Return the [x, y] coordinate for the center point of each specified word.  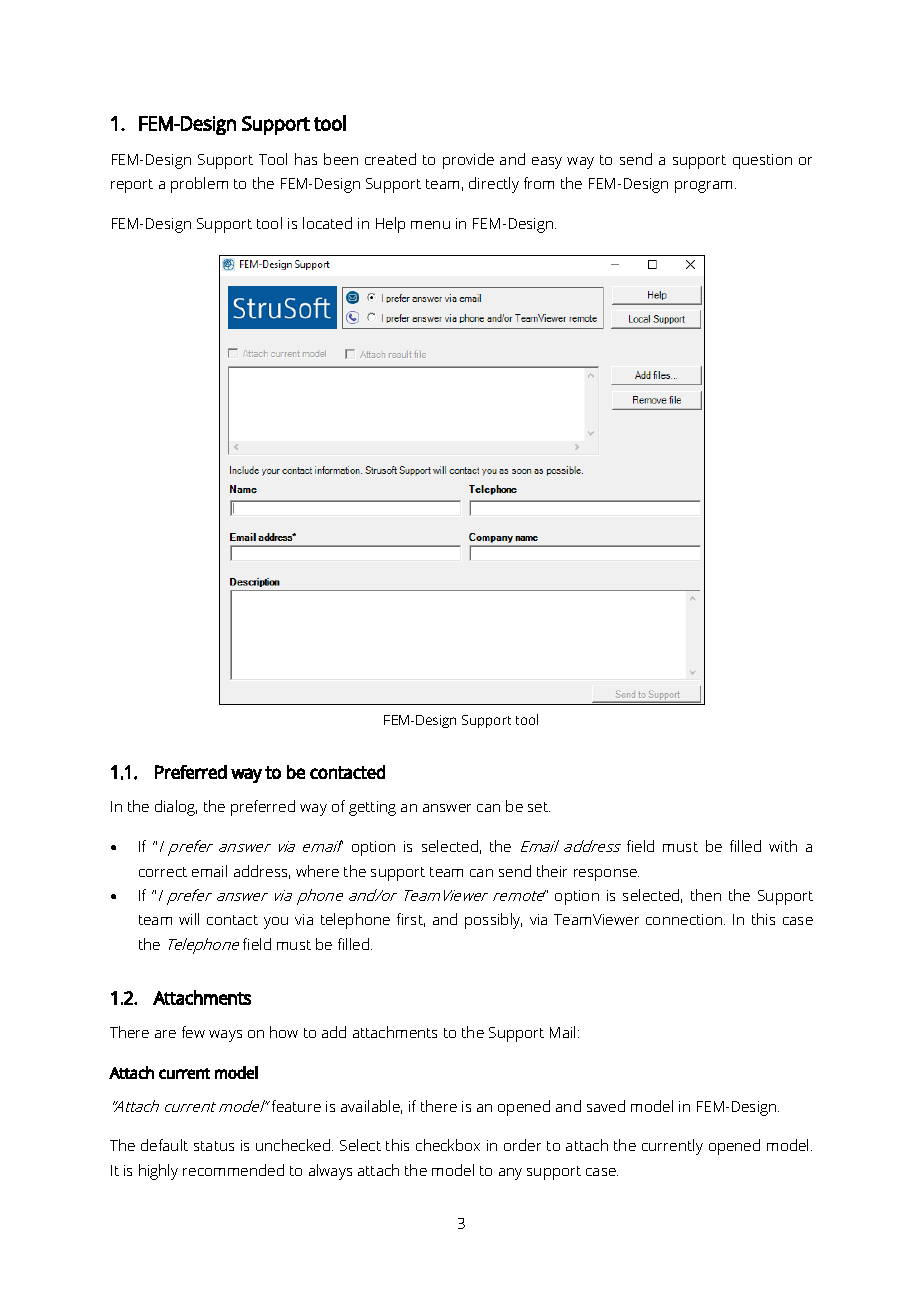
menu [430, 225]
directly [494, 185]
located [327, 223]
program [703, 187]
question [762, 161]
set [539, 807]
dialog [176, 808]
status [214, 1146]
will [189, 919]
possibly [493, 921]
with [783, 846]
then [706, 895]
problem [199, 185]
